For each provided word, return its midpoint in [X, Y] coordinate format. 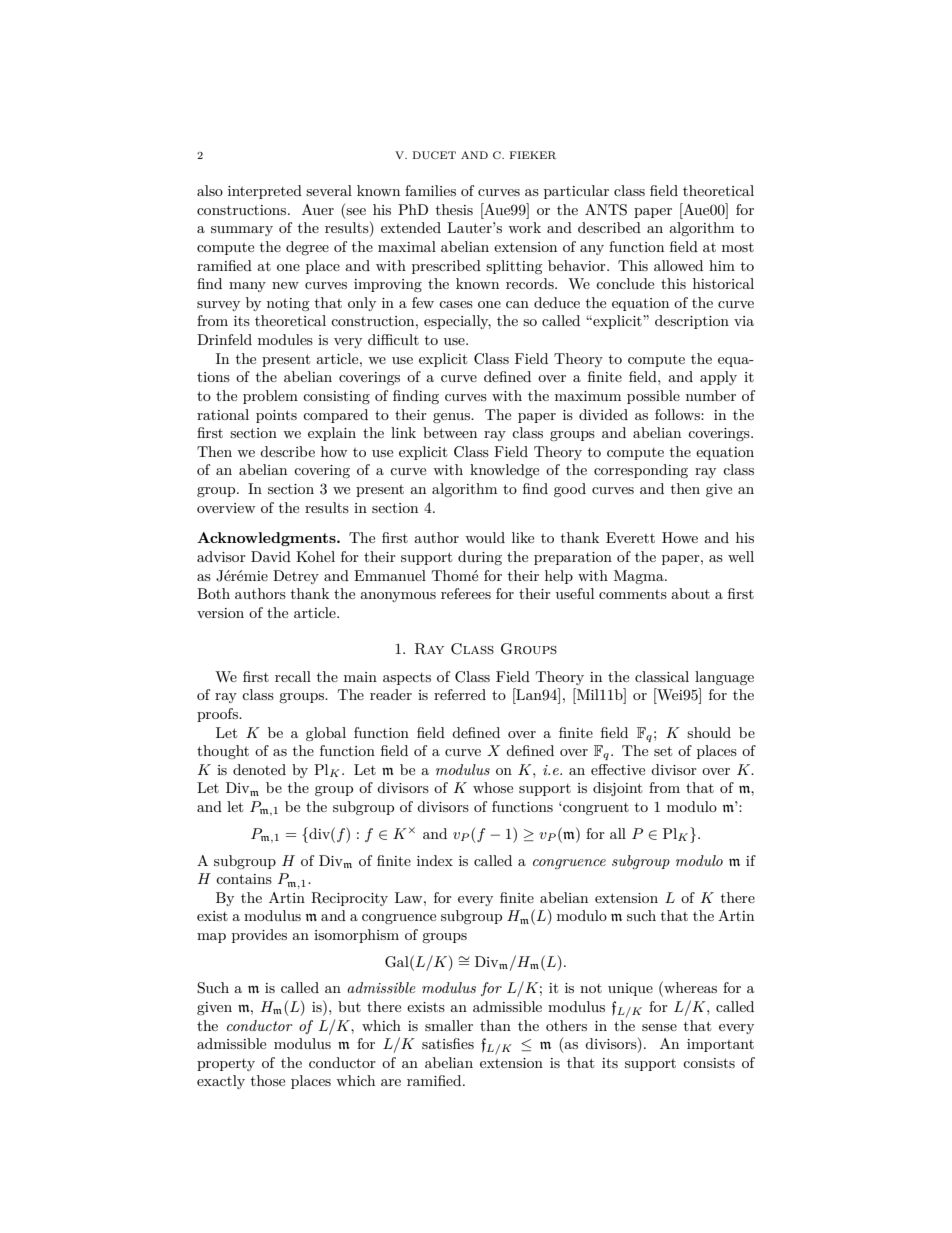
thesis [454, 209]
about [690, 593]
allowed [678, 265]
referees [466, 593]
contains [244, 879]
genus [453, 418]
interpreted [265, 192]
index [435, 860]
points [276, 416]
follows [678, 414]
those [268, 1080]
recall [293, 676]
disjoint [617, 789]
